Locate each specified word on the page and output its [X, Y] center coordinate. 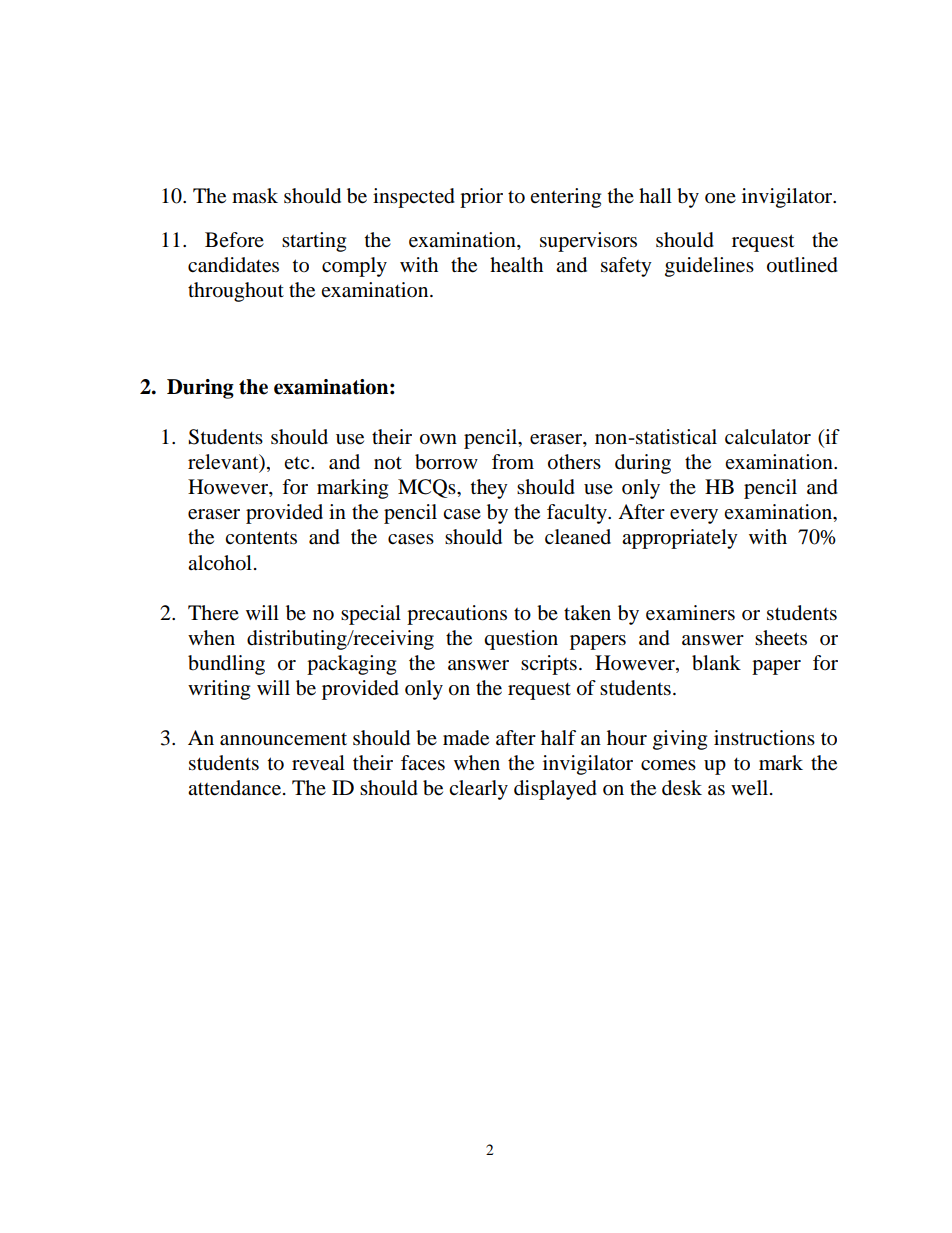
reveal [318, 763]
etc [298, 463]
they [489, 489]
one [720, 198]
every [694, 516]
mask [255, 196]
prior [481, 198]
